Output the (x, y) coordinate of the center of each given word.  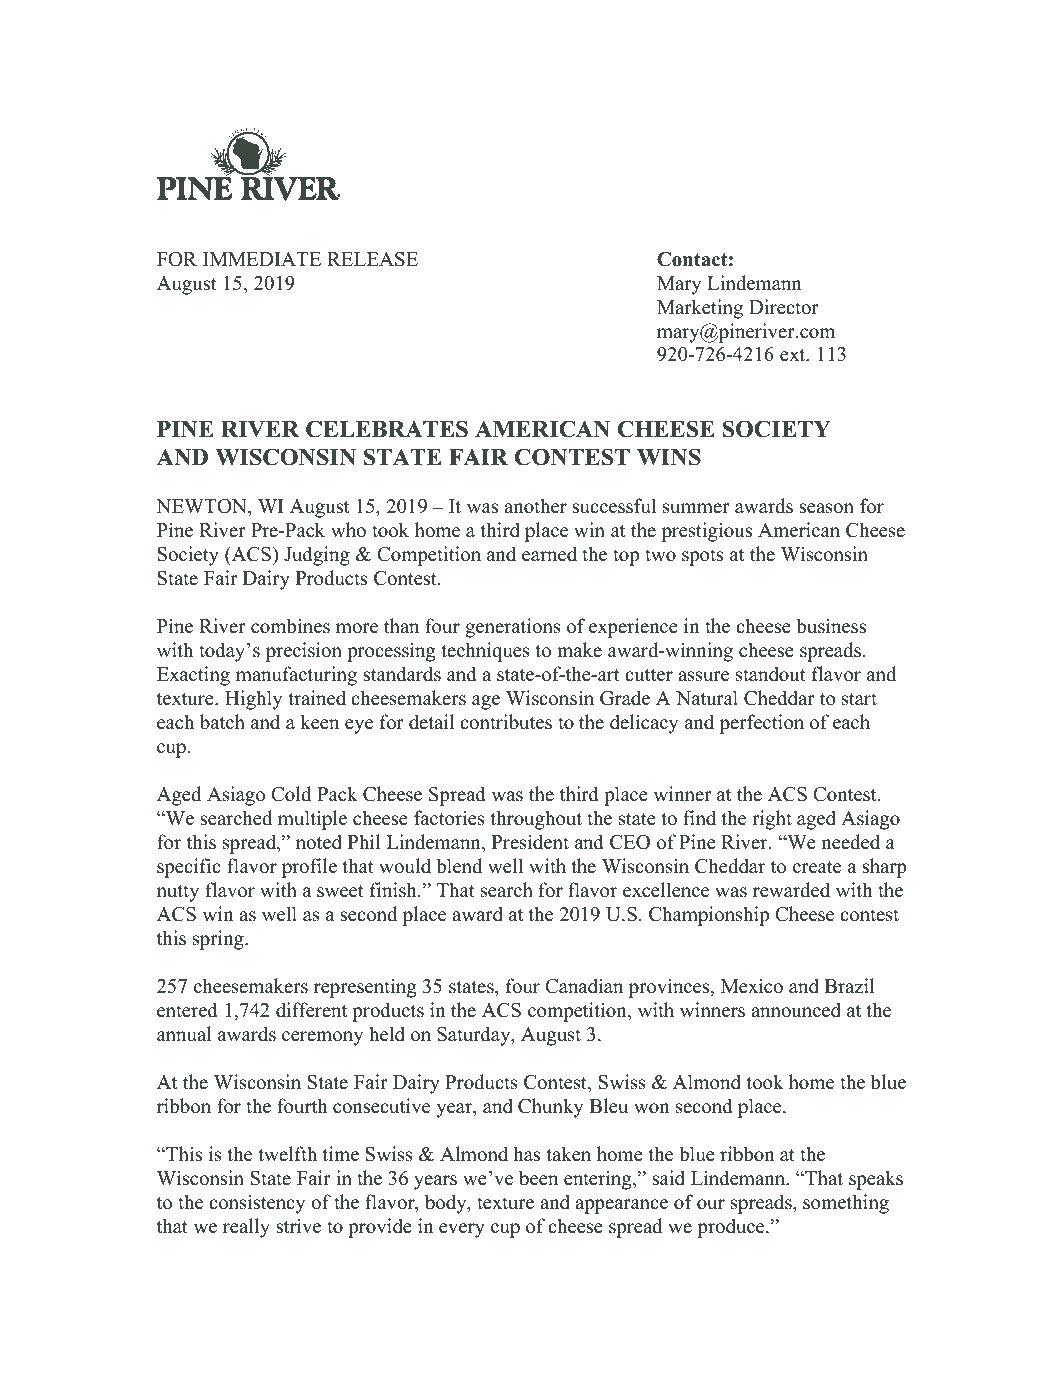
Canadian (584, 986)
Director (784, 307)
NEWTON (202, 506)
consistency (257, 1204)
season (826, 508)
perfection (762, 724)
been (538, 1178)
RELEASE (372, 259)
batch (222, 722)
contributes (506, 722)
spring (219, 940)
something (846, 1204)
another (535, 506)
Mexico (752, 986)
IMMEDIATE (262, 259)
